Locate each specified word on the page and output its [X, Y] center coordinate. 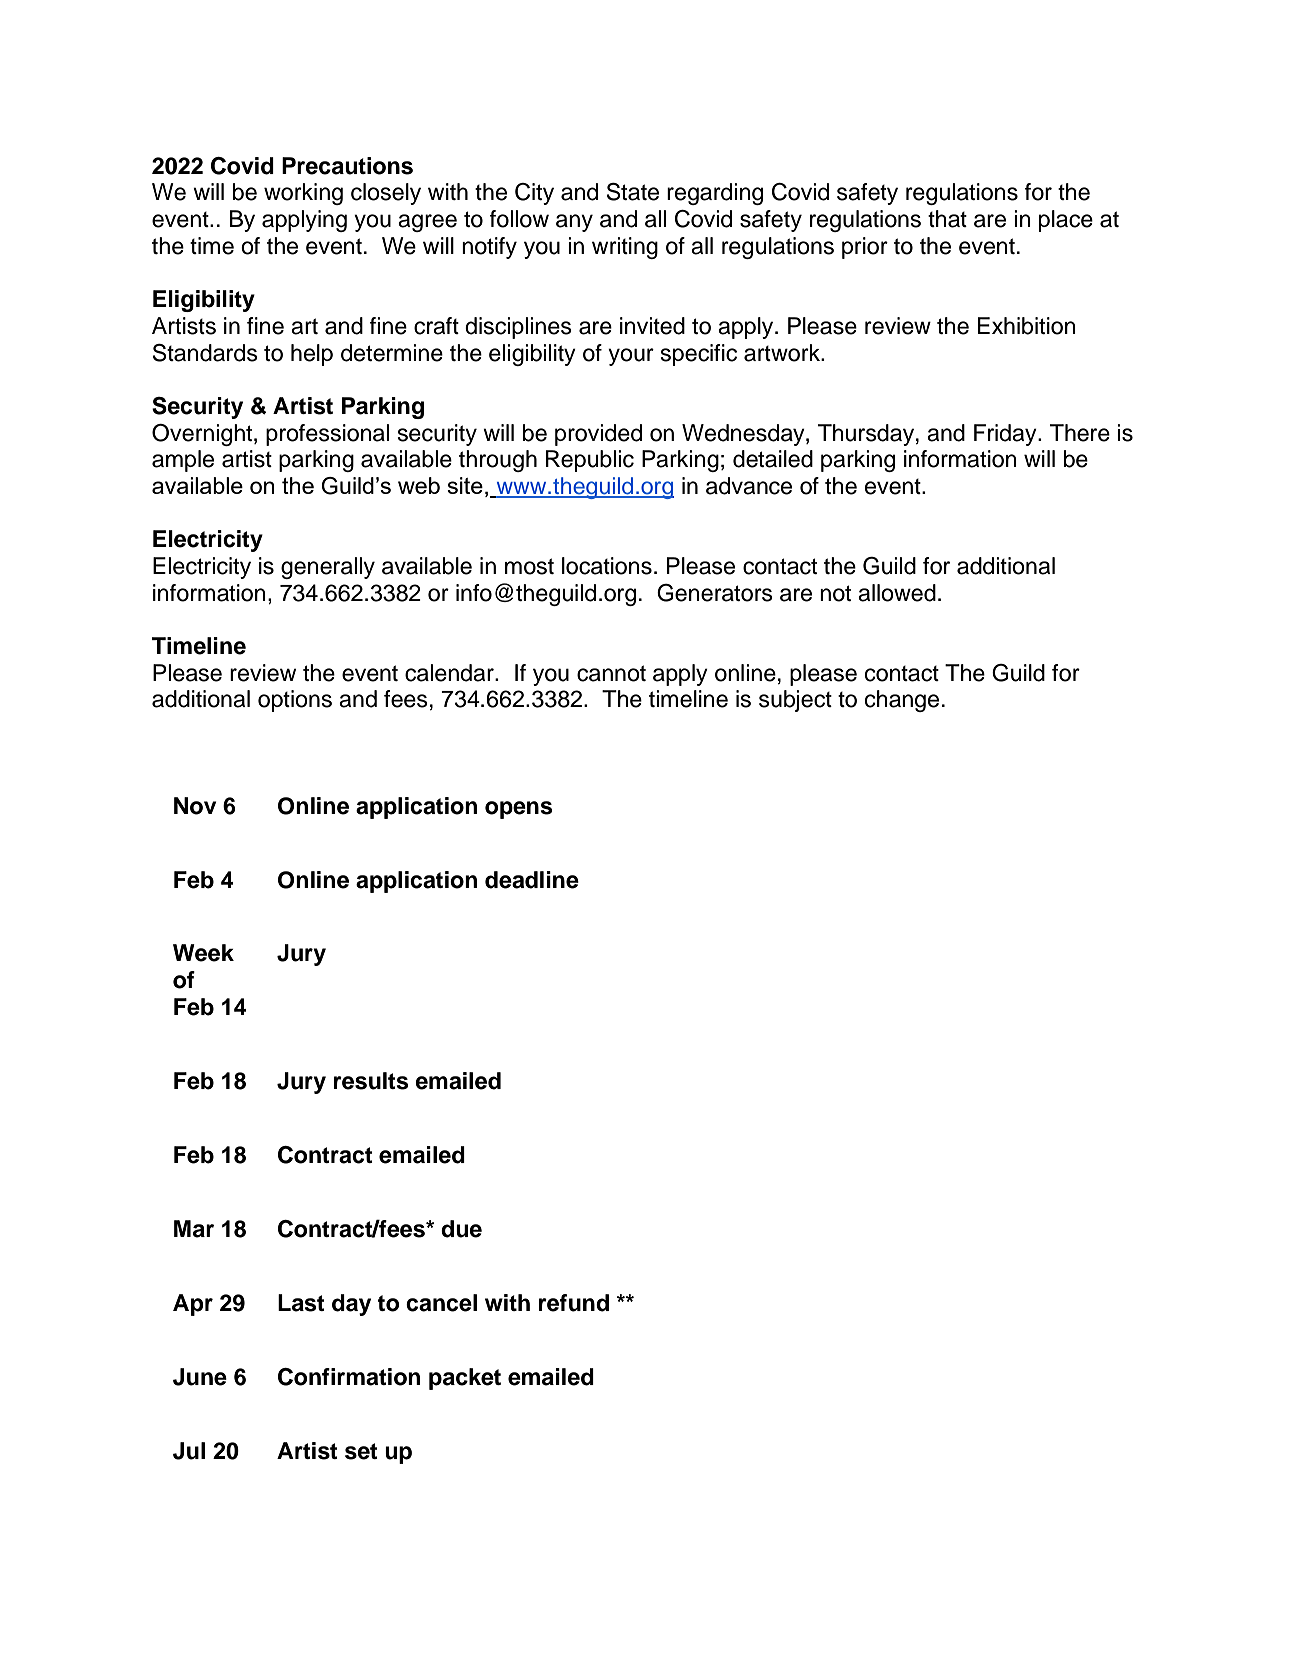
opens [518, 810]
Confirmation [349, 1377]
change [902, 701]
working [303, 194]
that [947, 219]
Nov [195, 806]
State [633, 192]
